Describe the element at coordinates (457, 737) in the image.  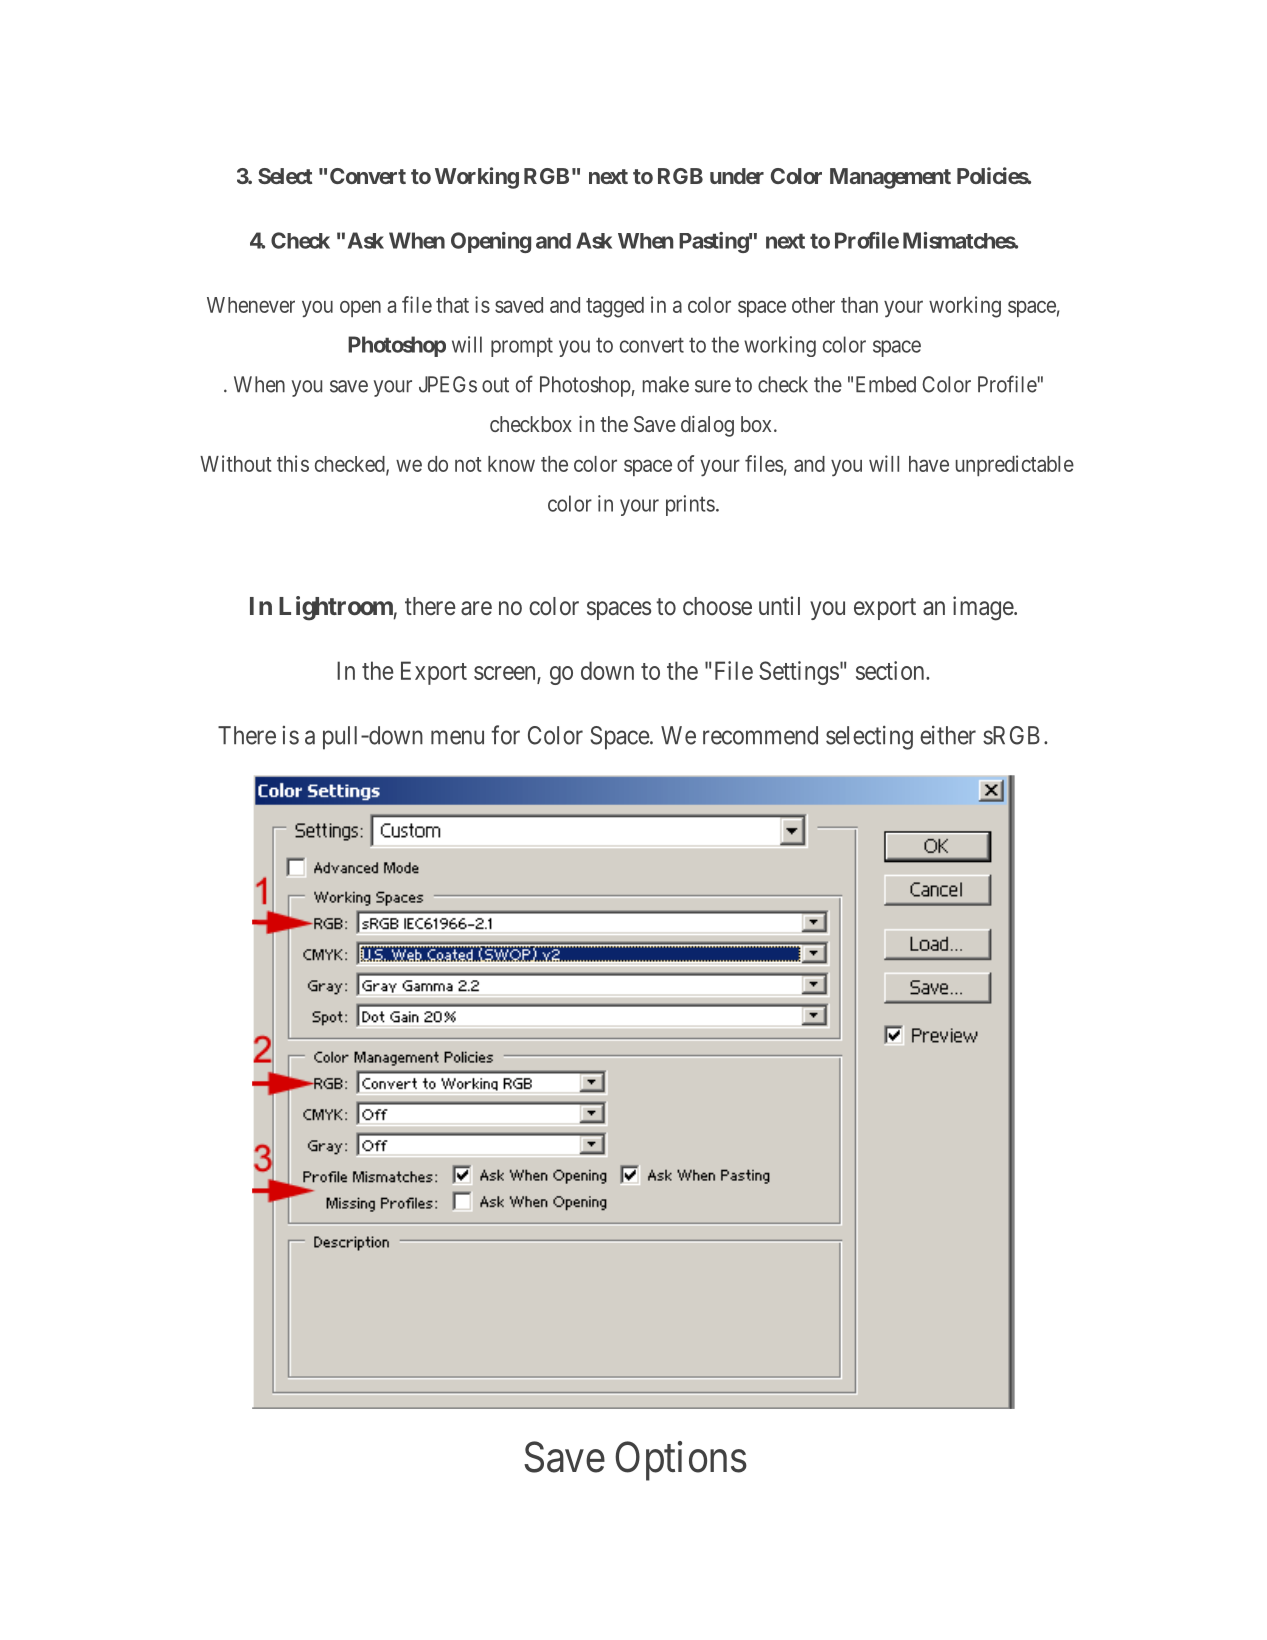
I see `menu` at that location.
